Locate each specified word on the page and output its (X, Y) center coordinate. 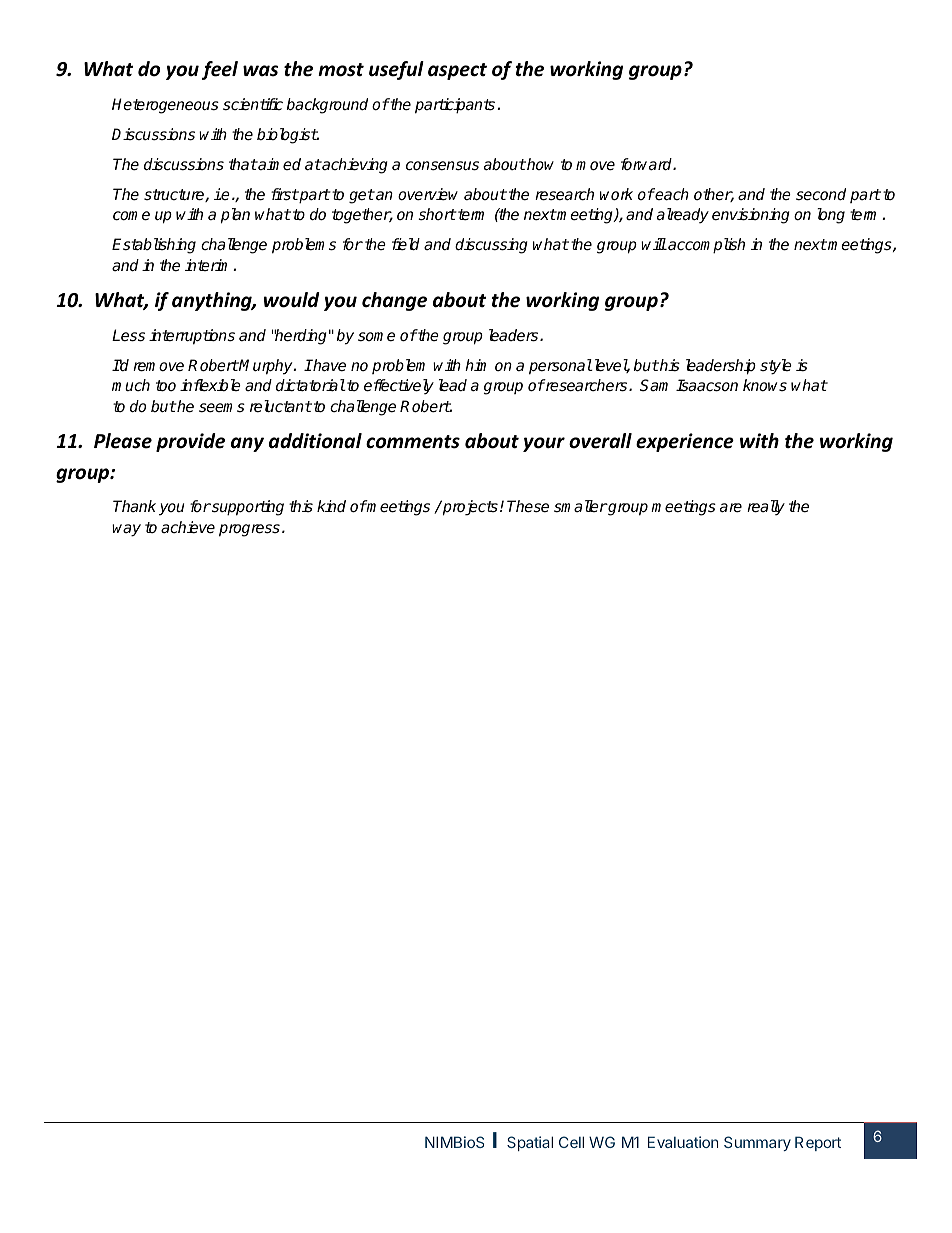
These (528, 506)
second (821, 194)
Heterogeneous (165, 106)
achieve (188, 527)
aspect (457, 71)
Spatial (530, 1143)
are (731, 508)
